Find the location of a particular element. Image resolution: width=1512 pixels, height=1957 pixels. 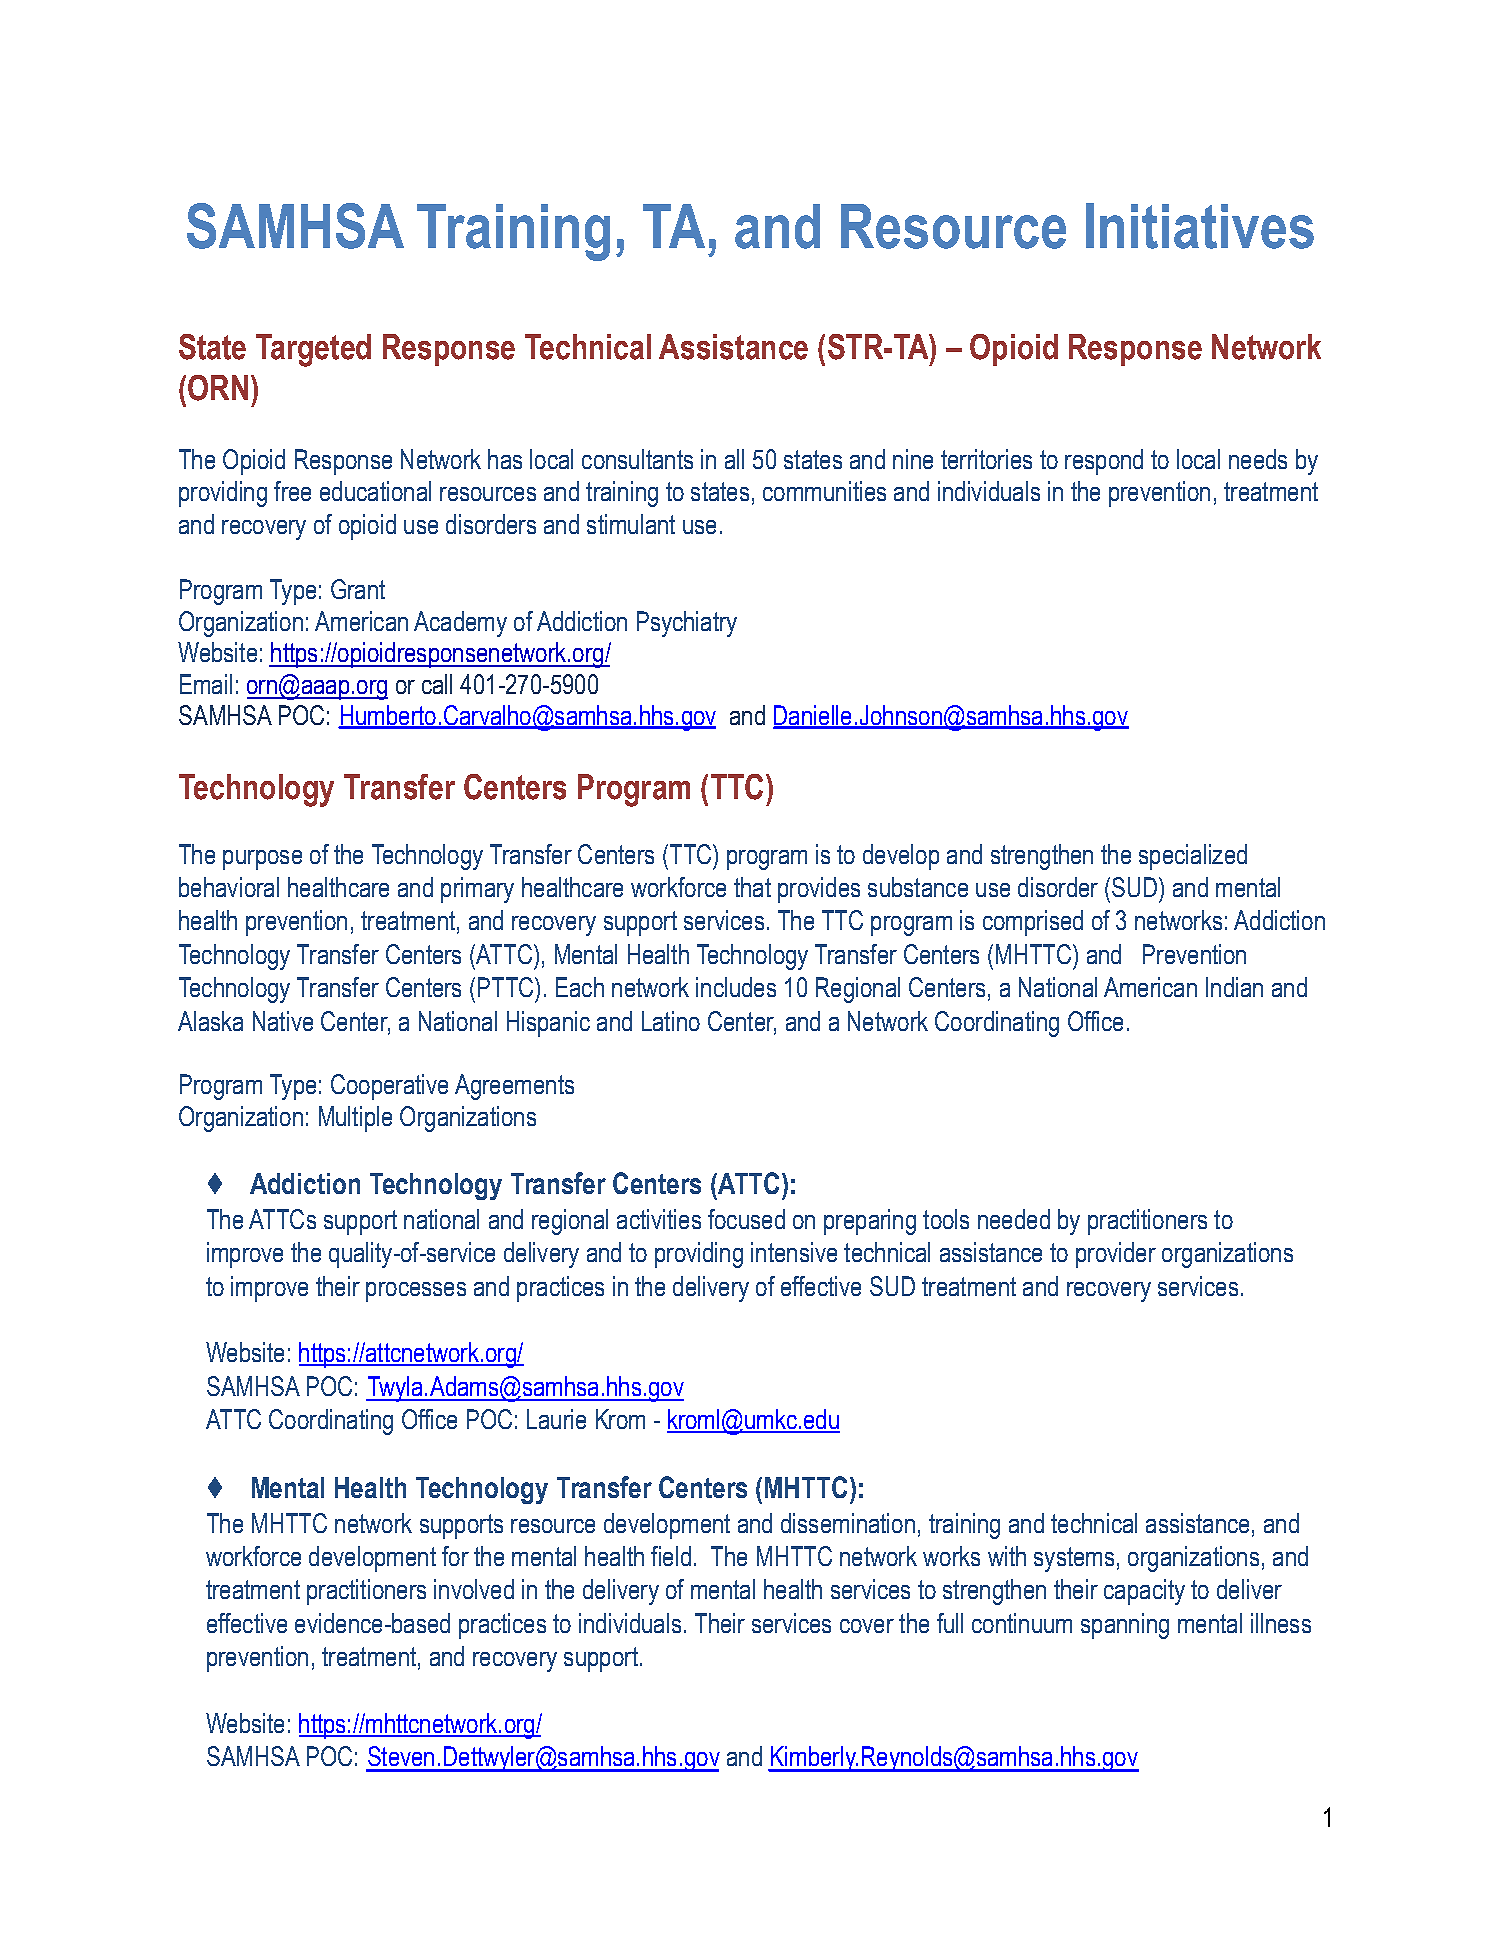

involved is located at coordinates (474, 1589).
